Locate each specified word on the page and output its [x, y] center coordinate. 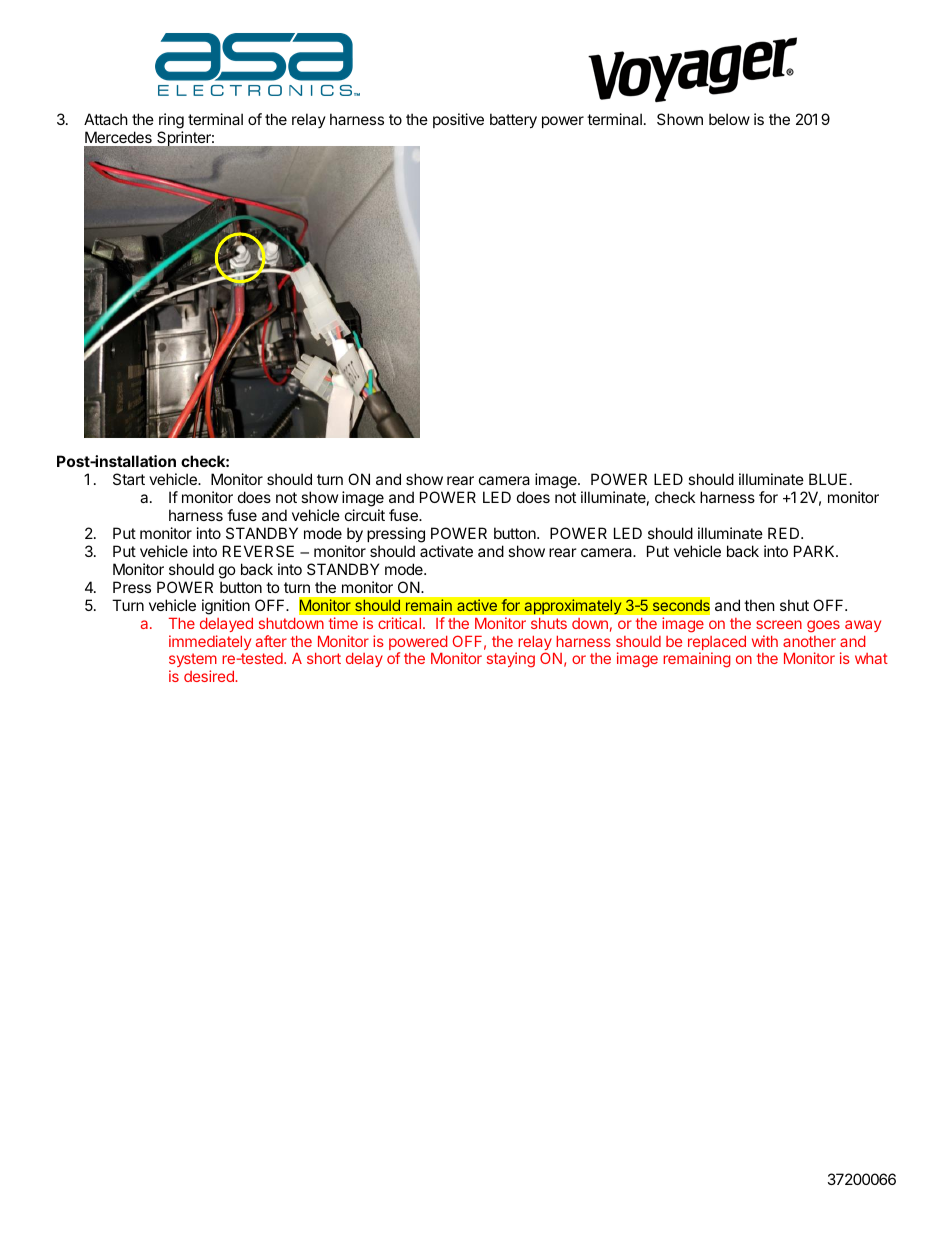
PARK [815, 551]
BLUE [828, 479]
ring [171, 121]
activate [446, 551]
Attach [106, 119]
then [759, 605]
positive [458, 120]
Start [129, 479]
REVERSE [258, 551]
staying [511, 660]
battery [513, 120]
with [765, 641]
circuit [365, 515]
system [193, 662]
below [729, 119]
